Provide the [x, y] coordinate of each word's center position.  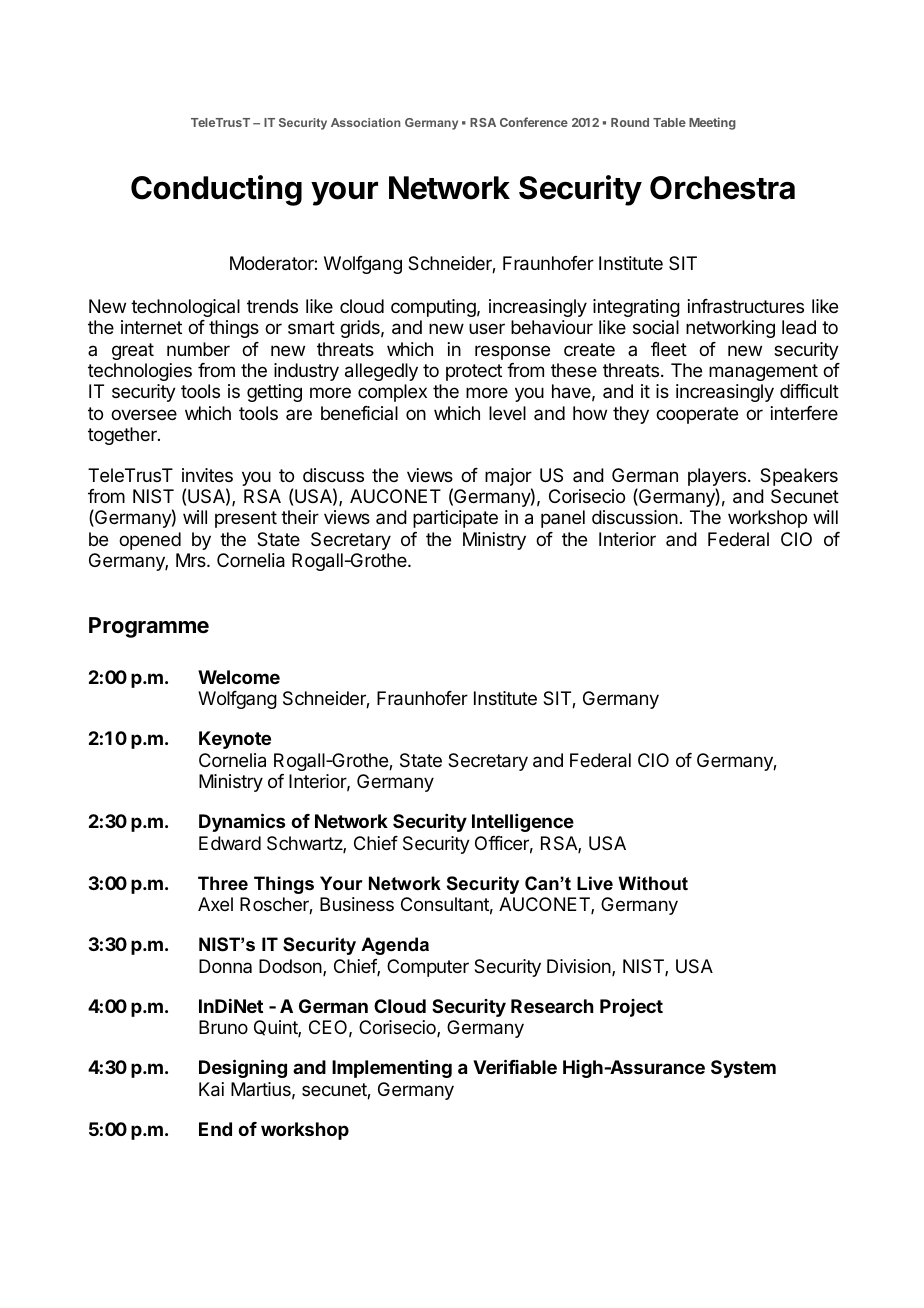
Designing [243, 1068]
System [743, 1069]
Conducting [216, 190]
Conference [534, 122]
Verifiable [515, 1066]
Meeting [712, 123]
